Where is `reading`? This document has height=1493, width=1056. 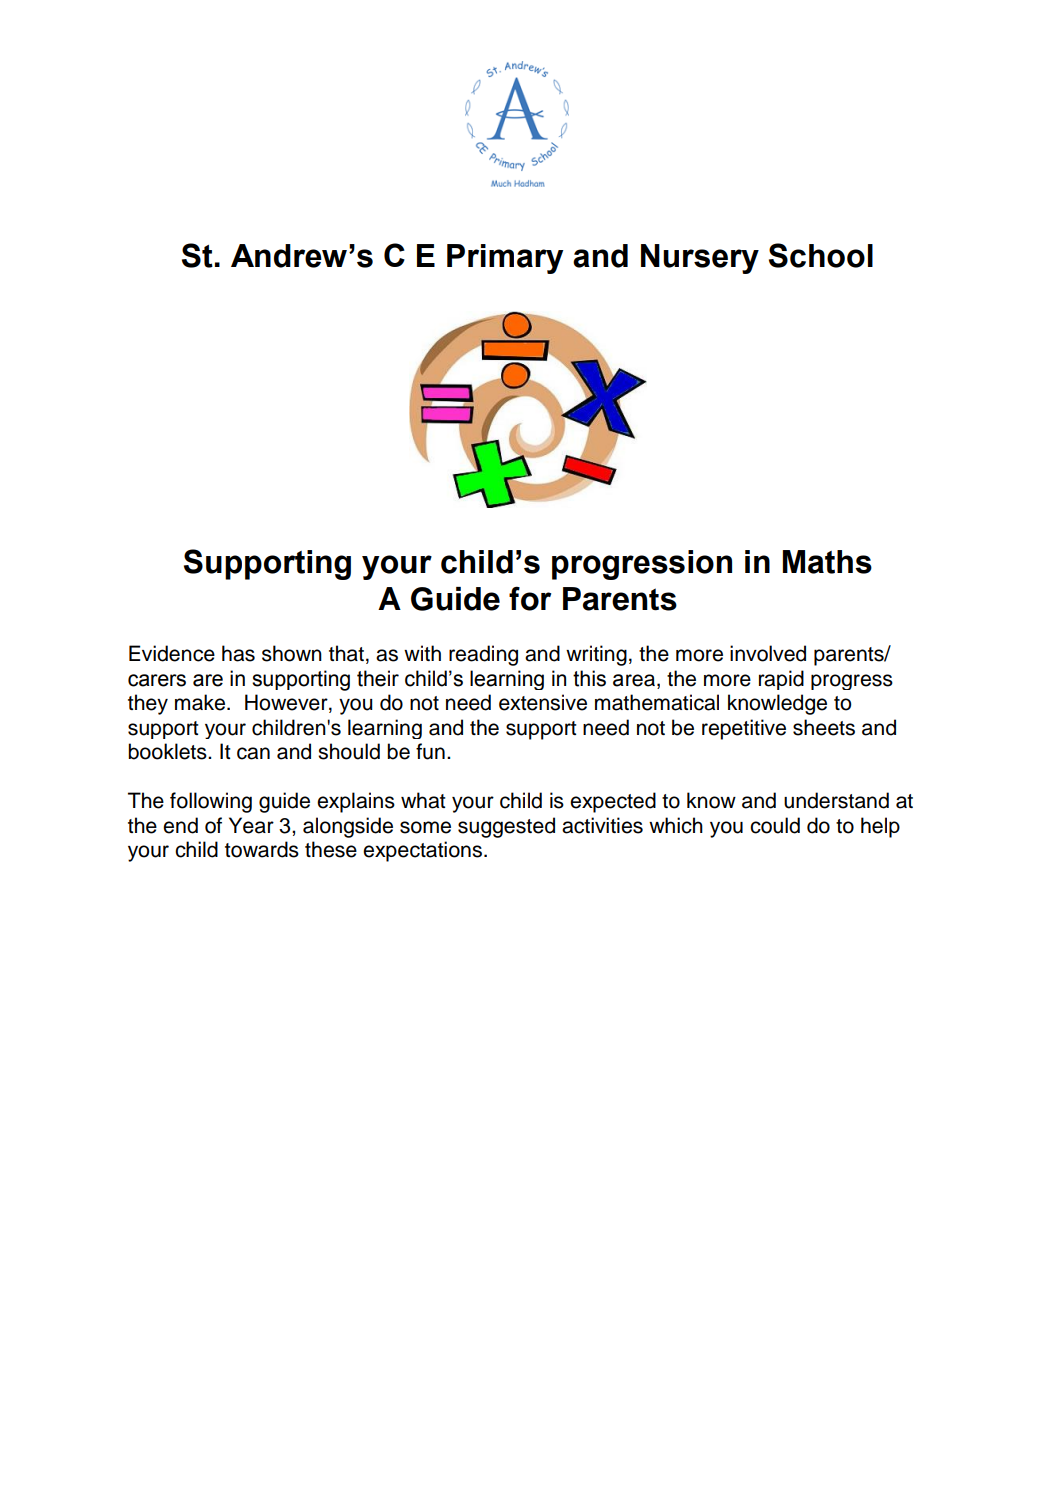
reading is located at coordinates (483, 655).
